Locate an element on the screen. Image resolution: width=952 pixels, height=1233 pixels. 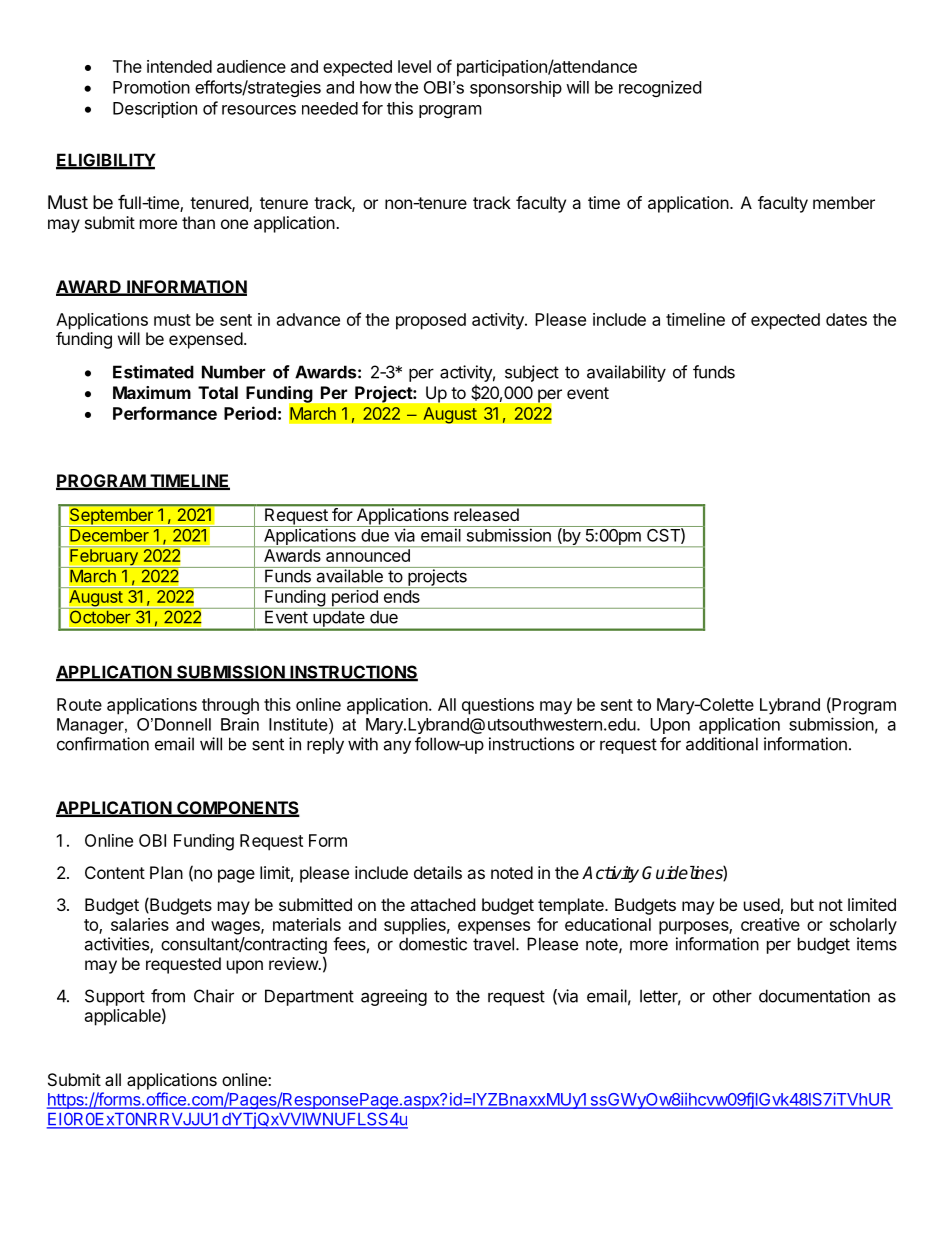
sponsorship is located at coordinates (516, 89).
